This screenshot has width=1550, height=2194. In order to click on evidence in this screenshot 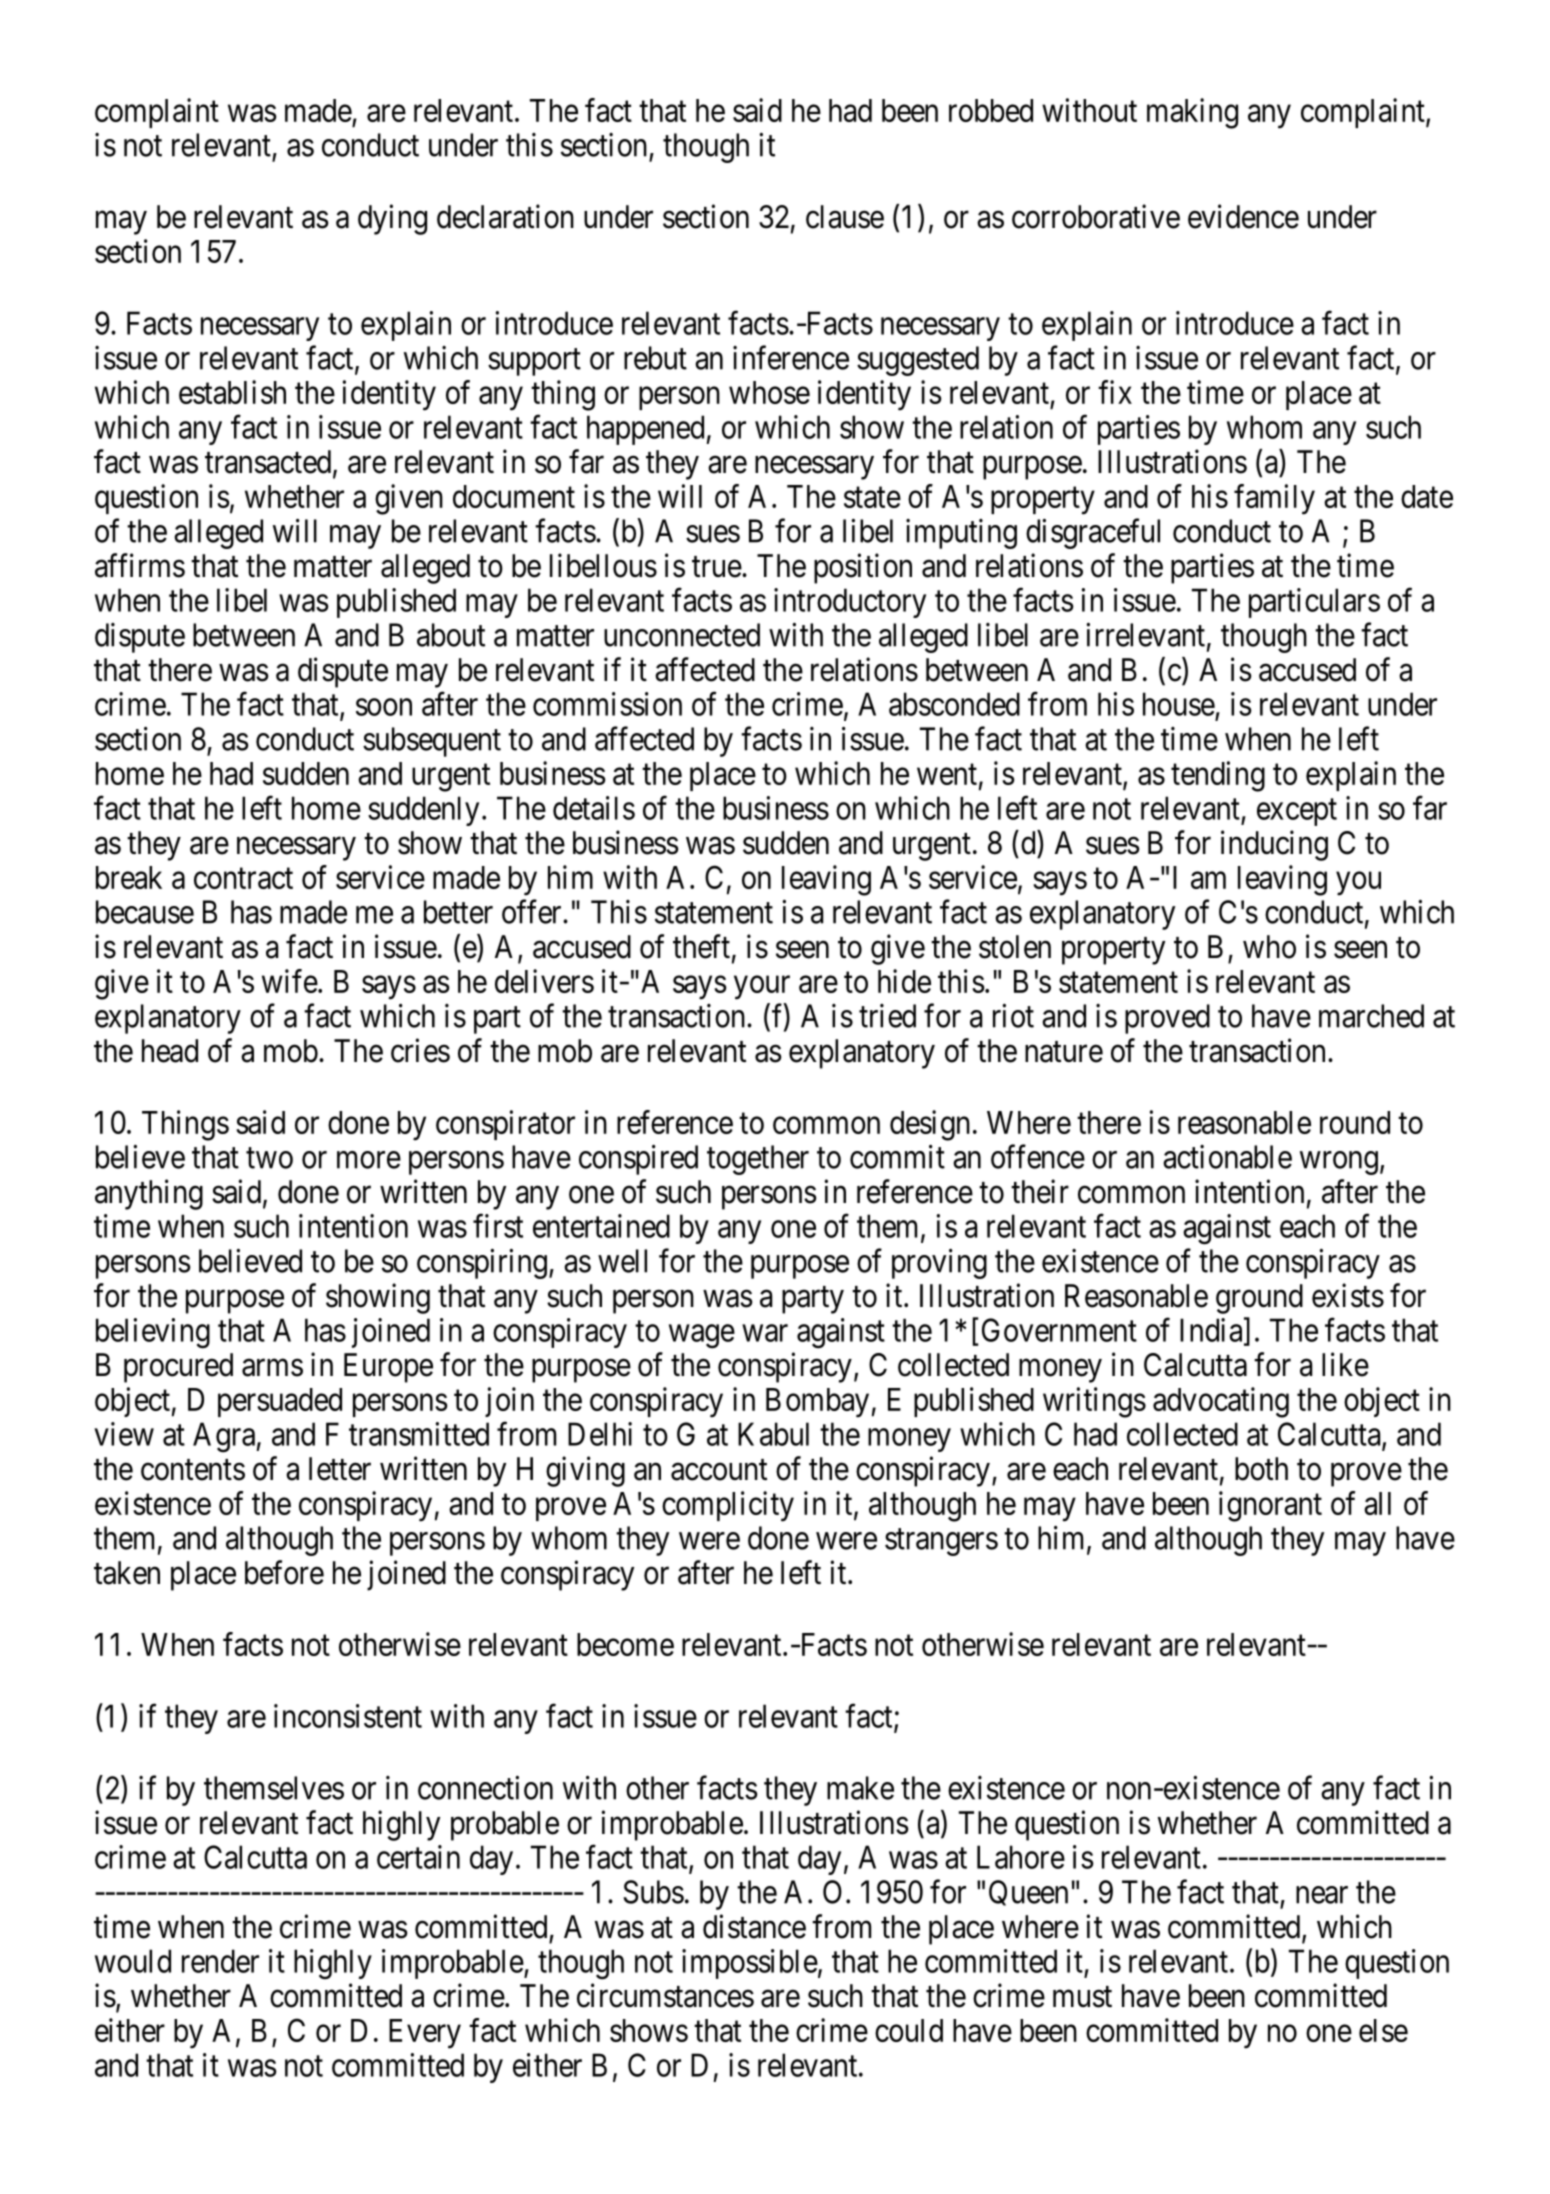, I will do `click(1243, 216)`.
